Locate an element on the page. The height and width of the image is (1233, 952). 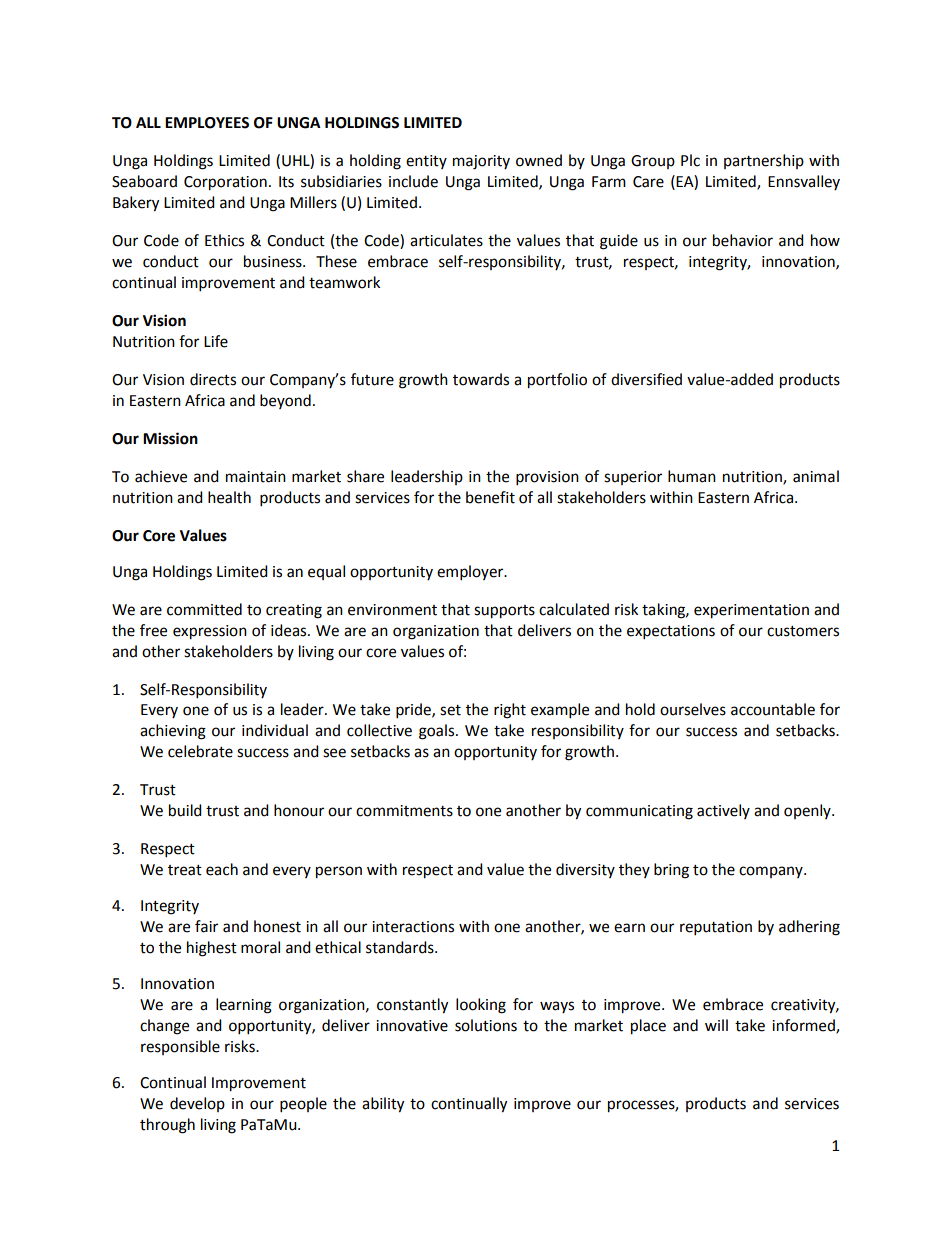
experimentation is located at coordinates (751, 611).
